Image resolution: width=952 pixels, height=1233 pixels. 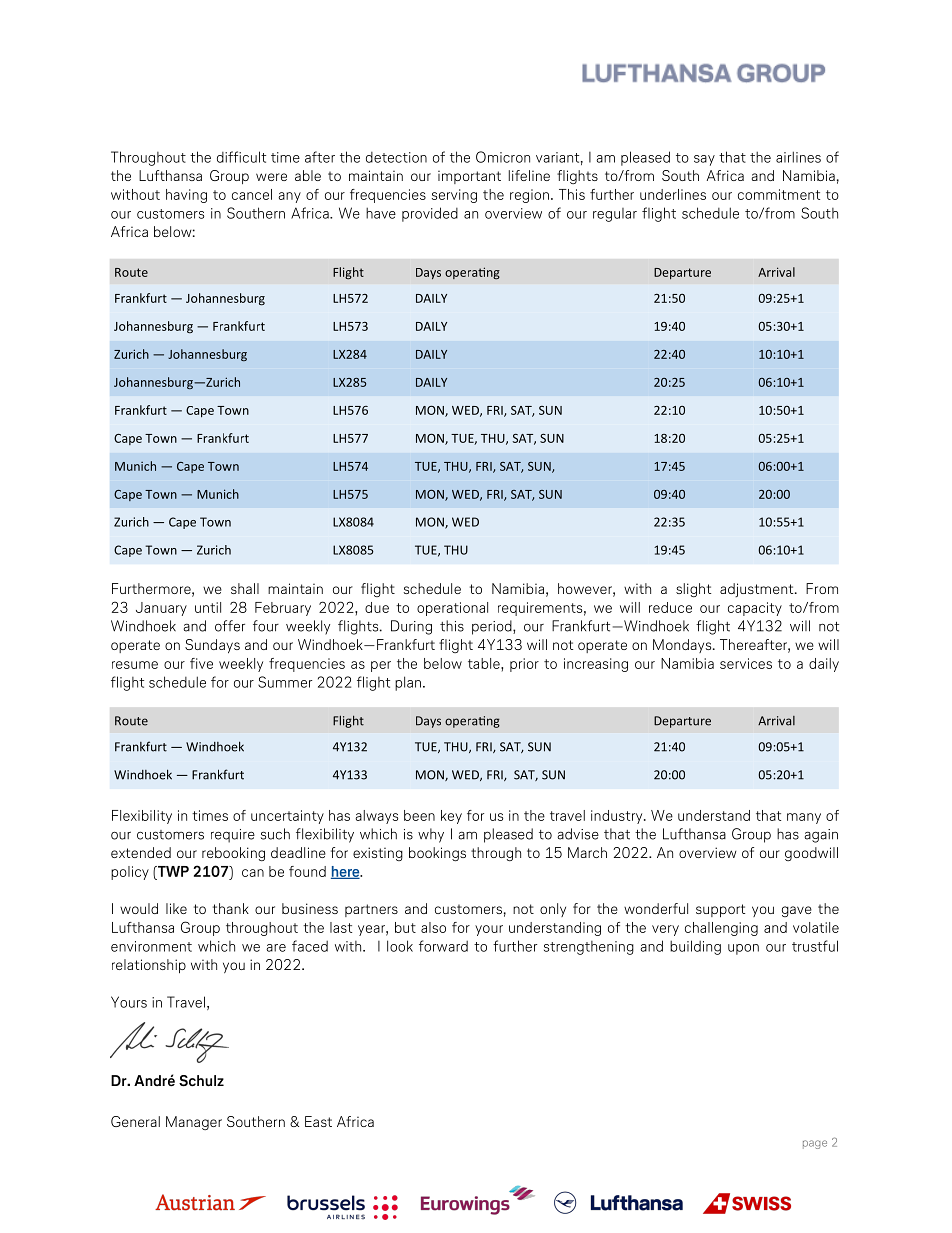 What do you see at coordinates (452, 609) in the page?
I see `operational` at bounding box center [452, 609].
